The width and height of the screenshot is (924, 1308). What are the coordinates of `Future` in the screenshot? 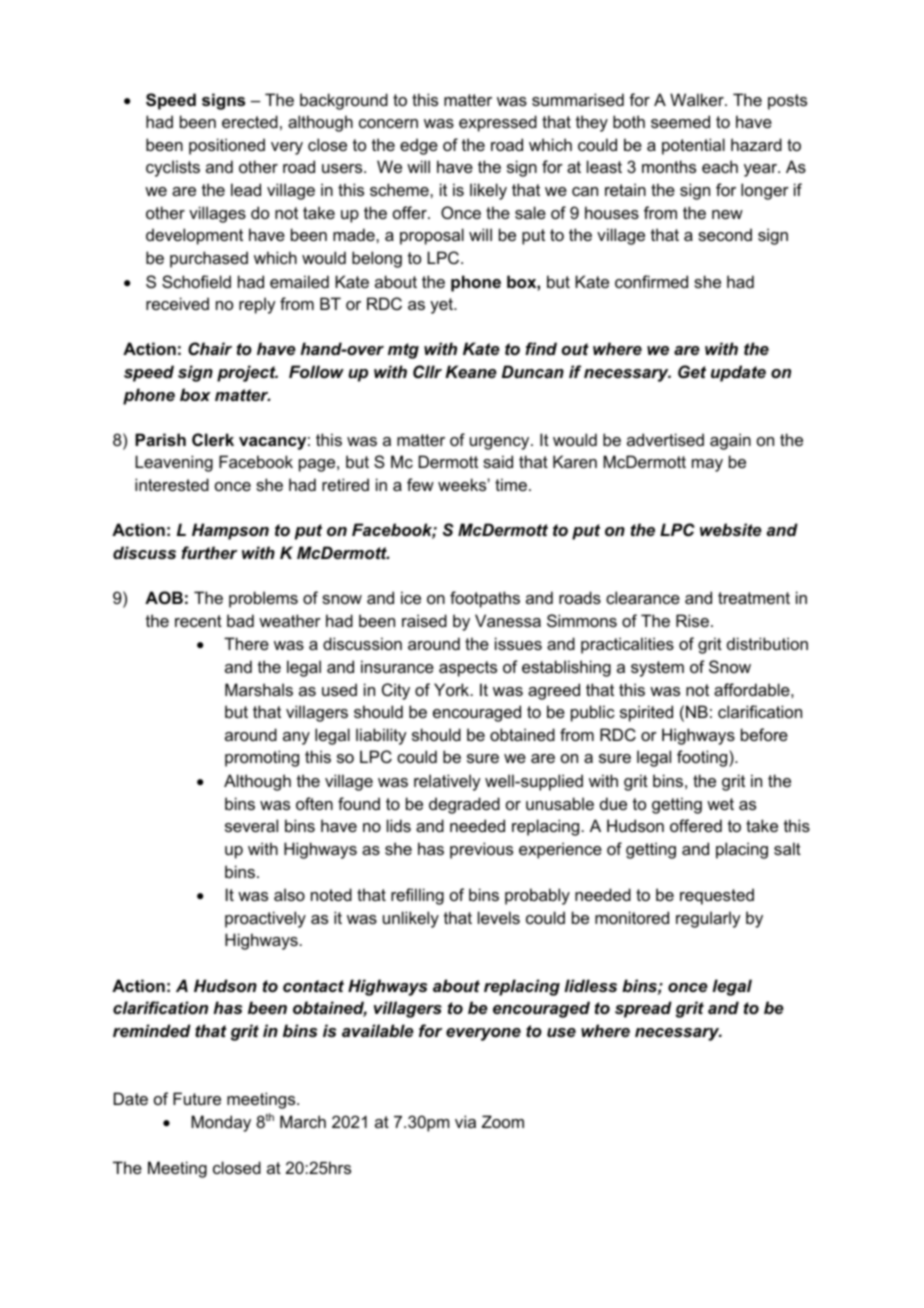 It's located at (197, 1098).
